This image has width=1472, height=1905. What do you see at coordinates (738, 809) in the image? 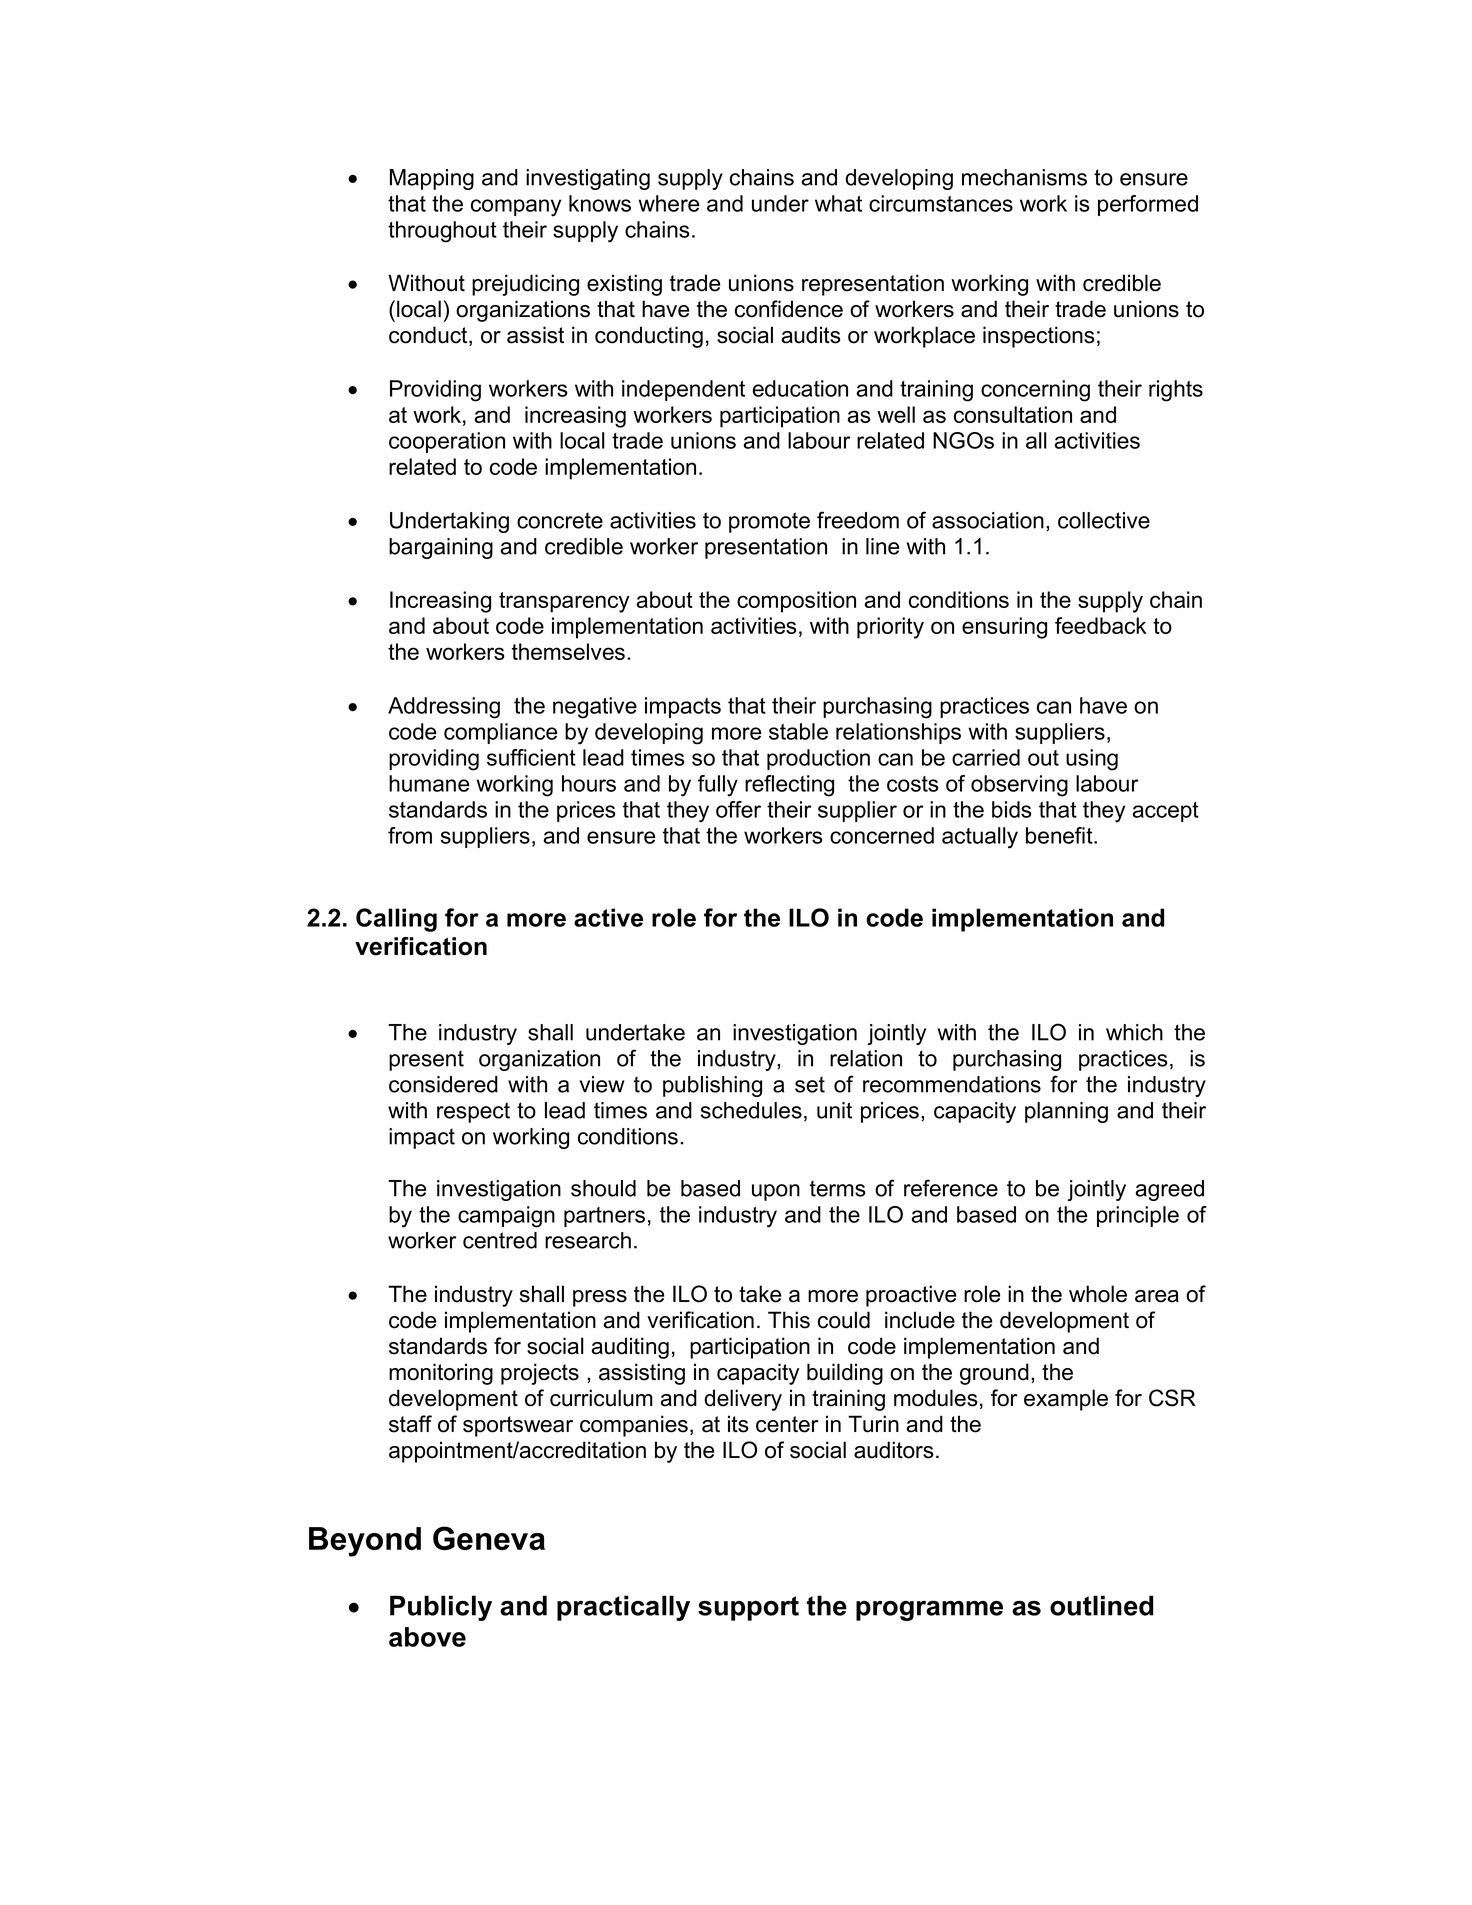
I see `offer` at bounding box center [738, 809].
